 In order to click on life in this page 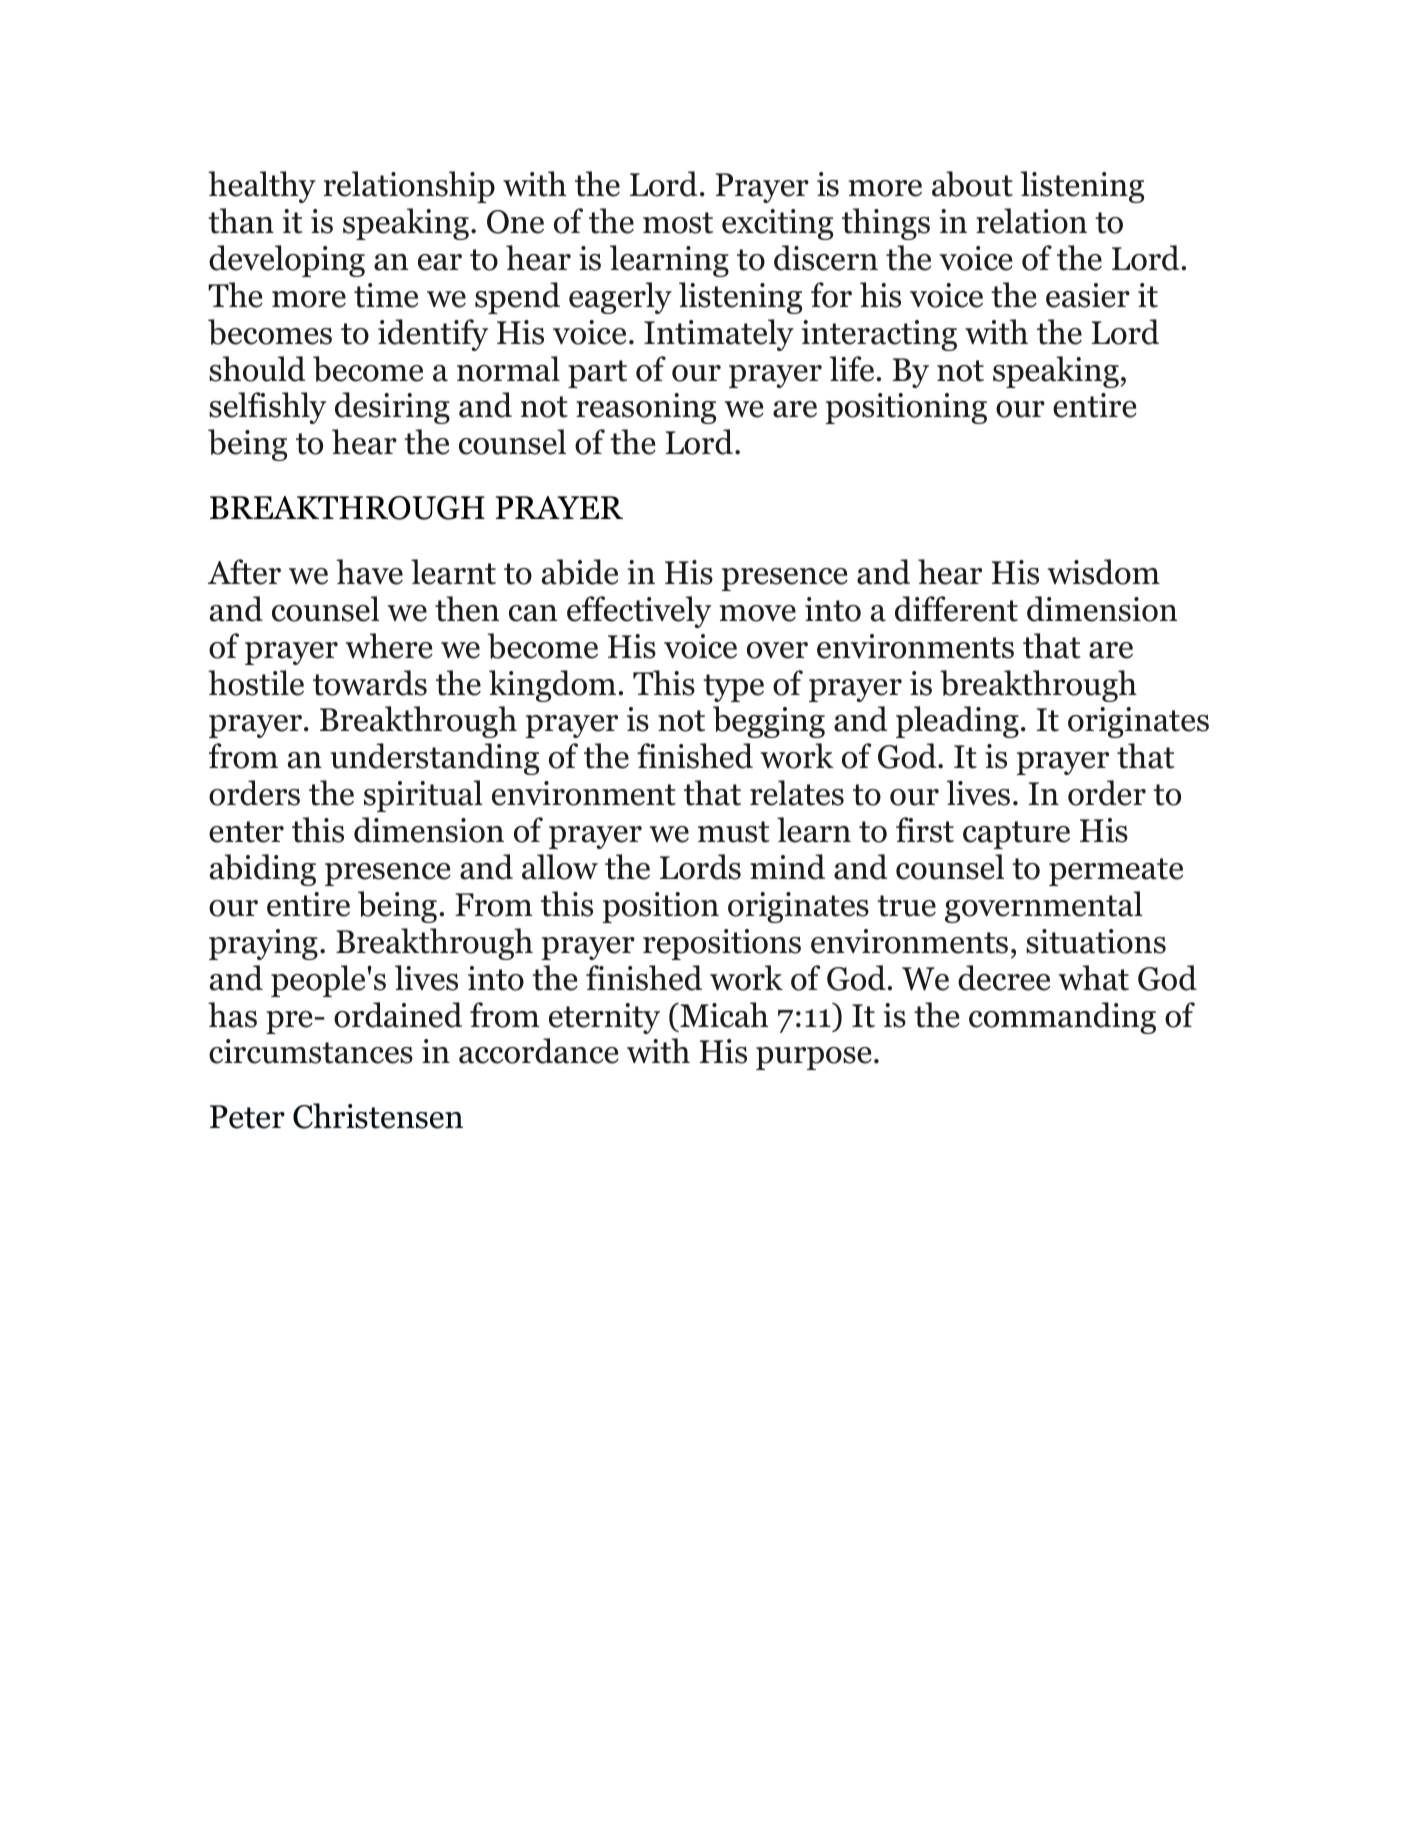, I will do `click(852, 369)`.
